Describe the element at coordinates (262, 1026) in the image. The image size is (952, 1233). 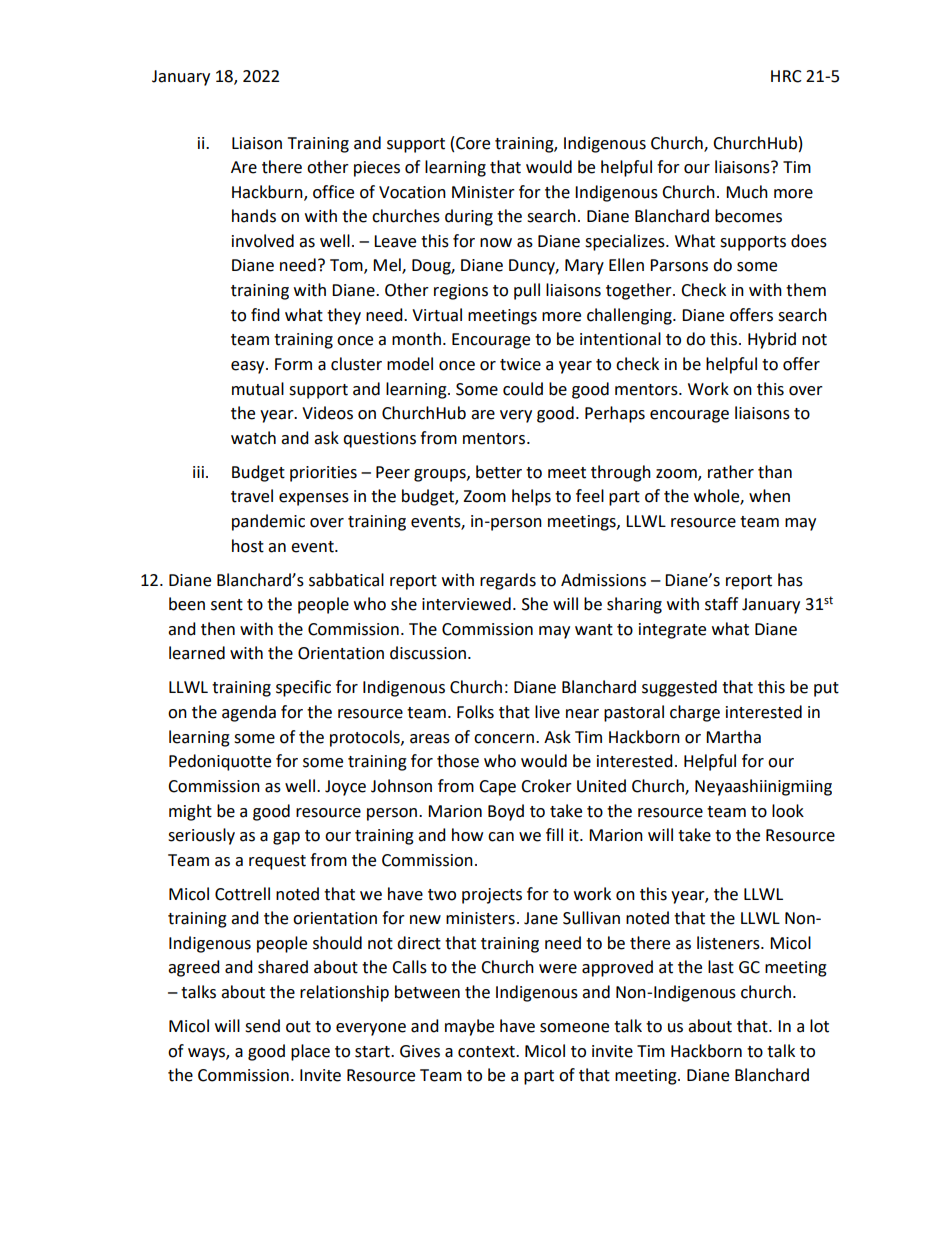
I see `send` at that location.
